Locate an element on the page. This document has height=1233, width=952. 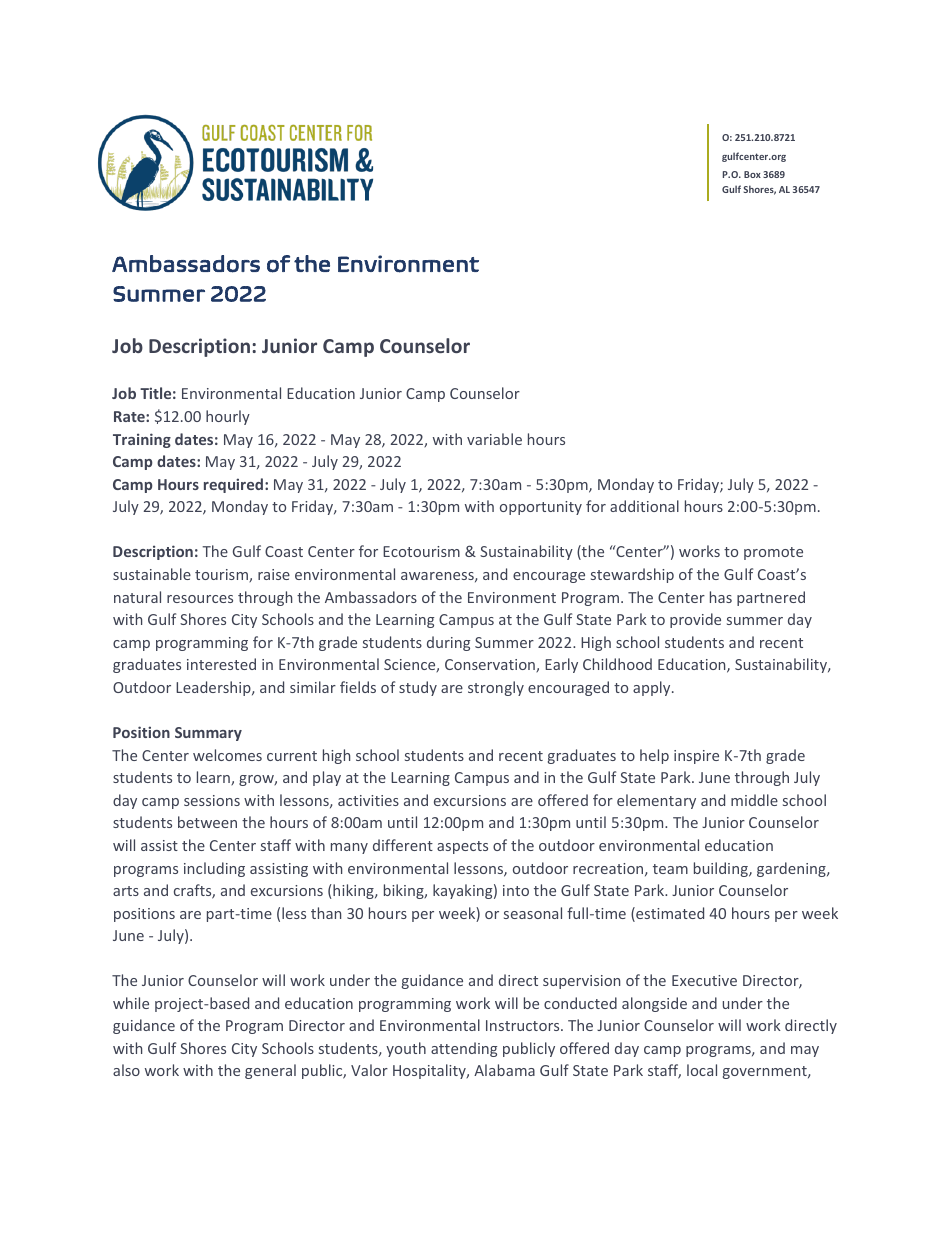
variable is located at coordinates (494, 439).
